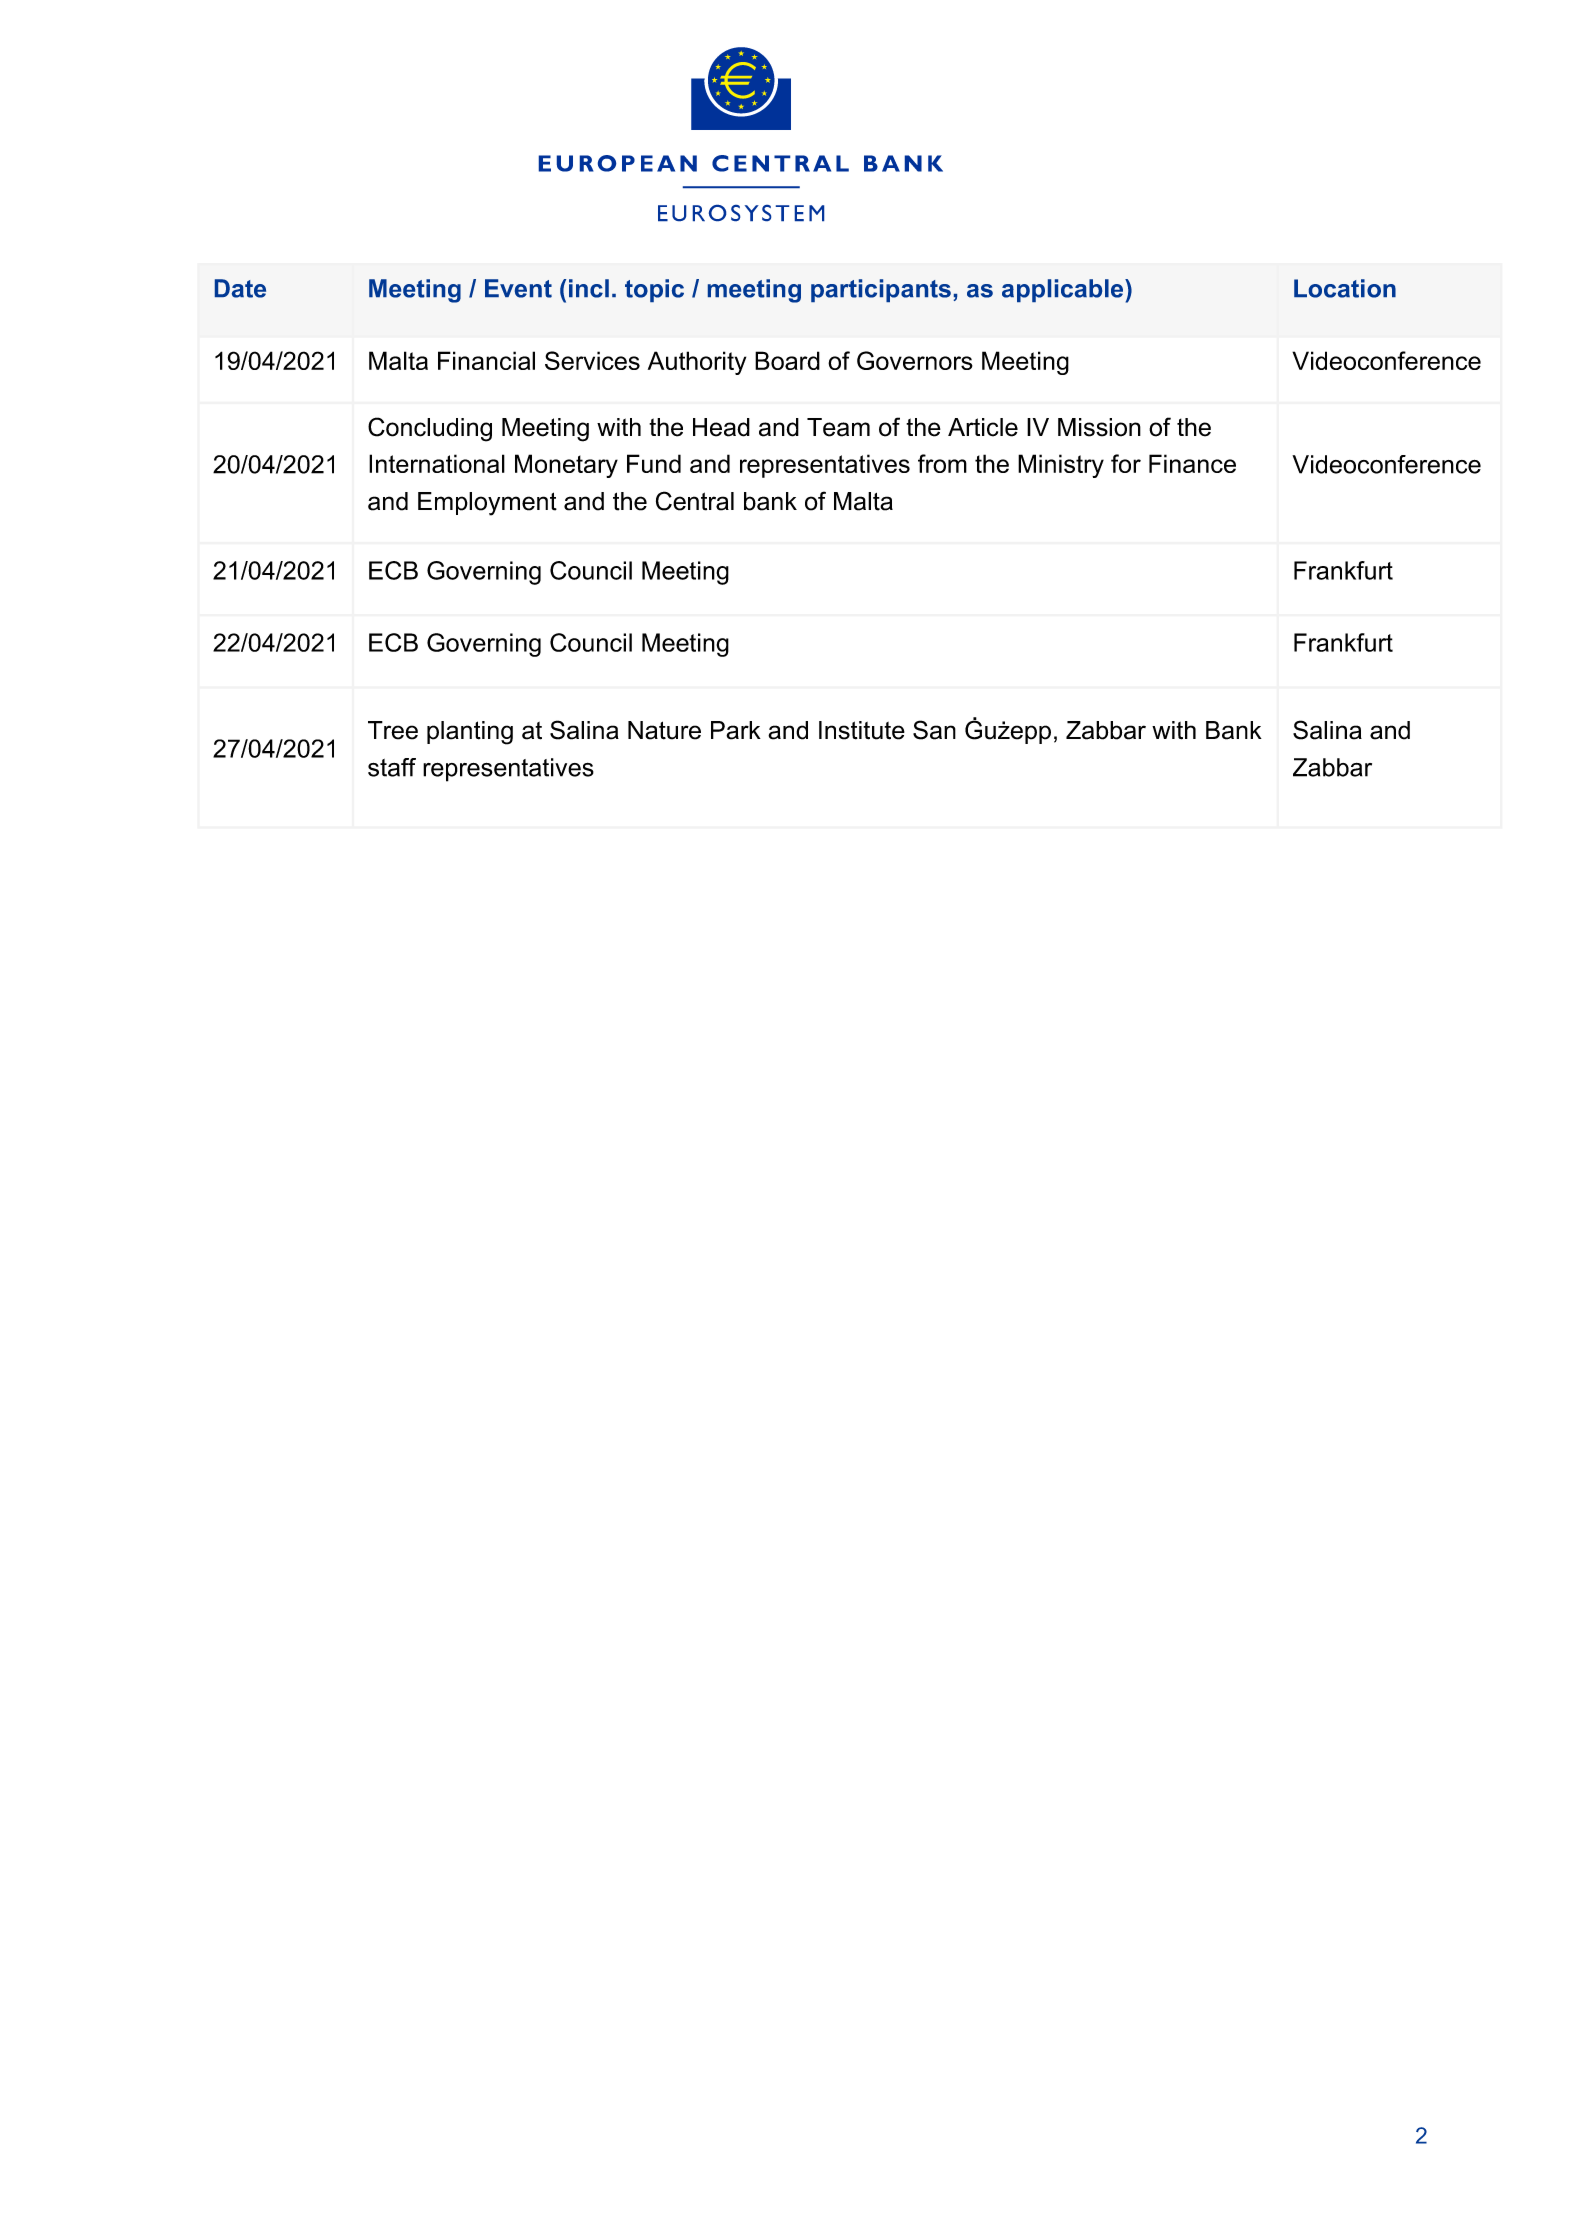 The height and width of the screenshot is (2231, 1578). Describe the element at coordinates (392, 767) in the screenshot. I see `staff` at that location.
